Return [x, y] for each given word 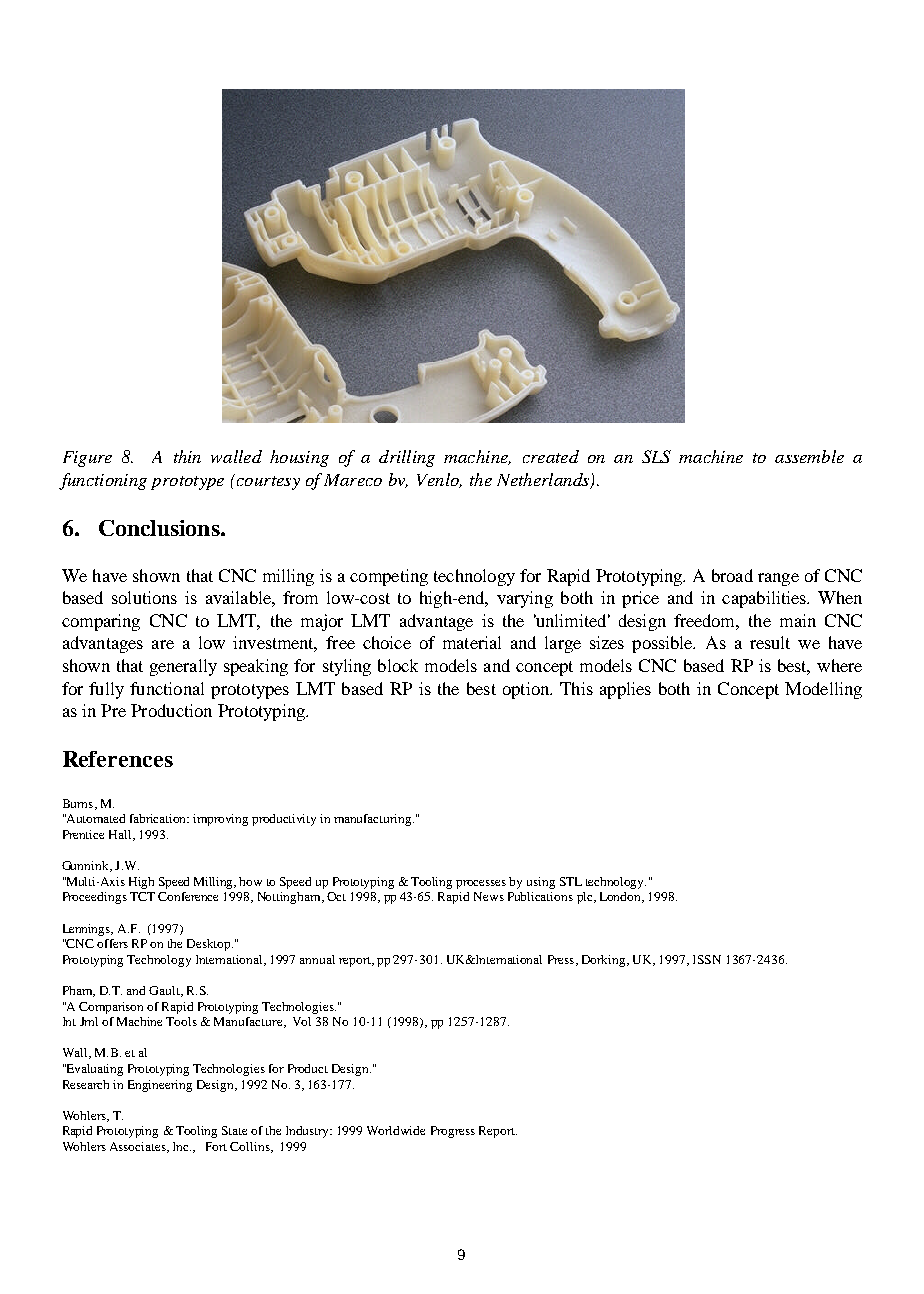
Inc [182, 1146]
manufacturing [374, 820]
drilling [407, 458]
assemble [809, 456]
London [622, 897]
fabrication [159, 818]
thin [187, 456]
